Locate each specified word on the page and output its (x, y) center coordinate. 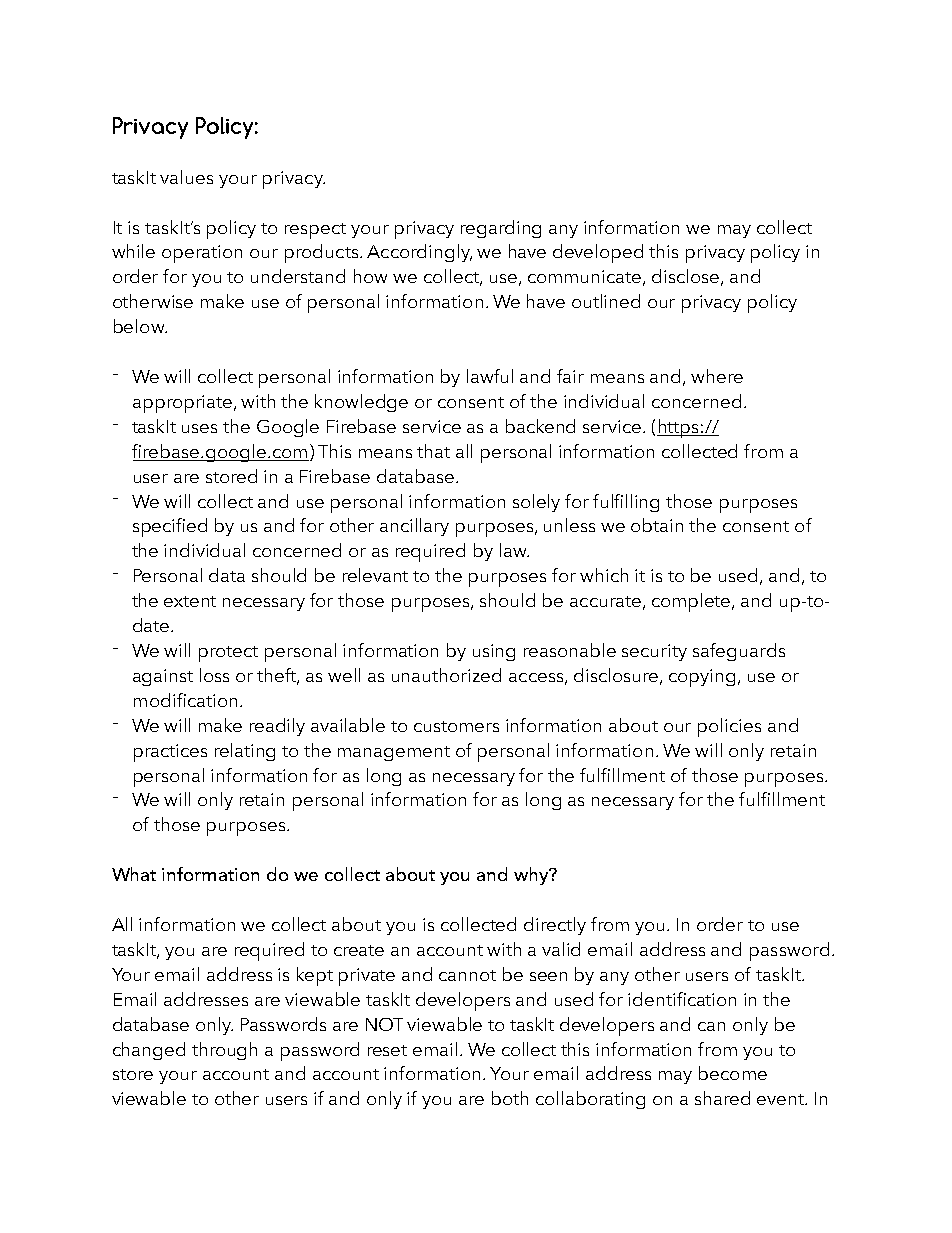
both (510, 1098)
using (494, 652)
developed (598, 253)
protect (228, 654)
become (733, 1073)
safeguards (739, 652)
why (532, 876)
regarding (501, 229)
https (679, 428)
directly (555, 926)
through (224, 1051)
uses (199, 428)
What (134, 874)
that (433, 451)
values (186, 177)
